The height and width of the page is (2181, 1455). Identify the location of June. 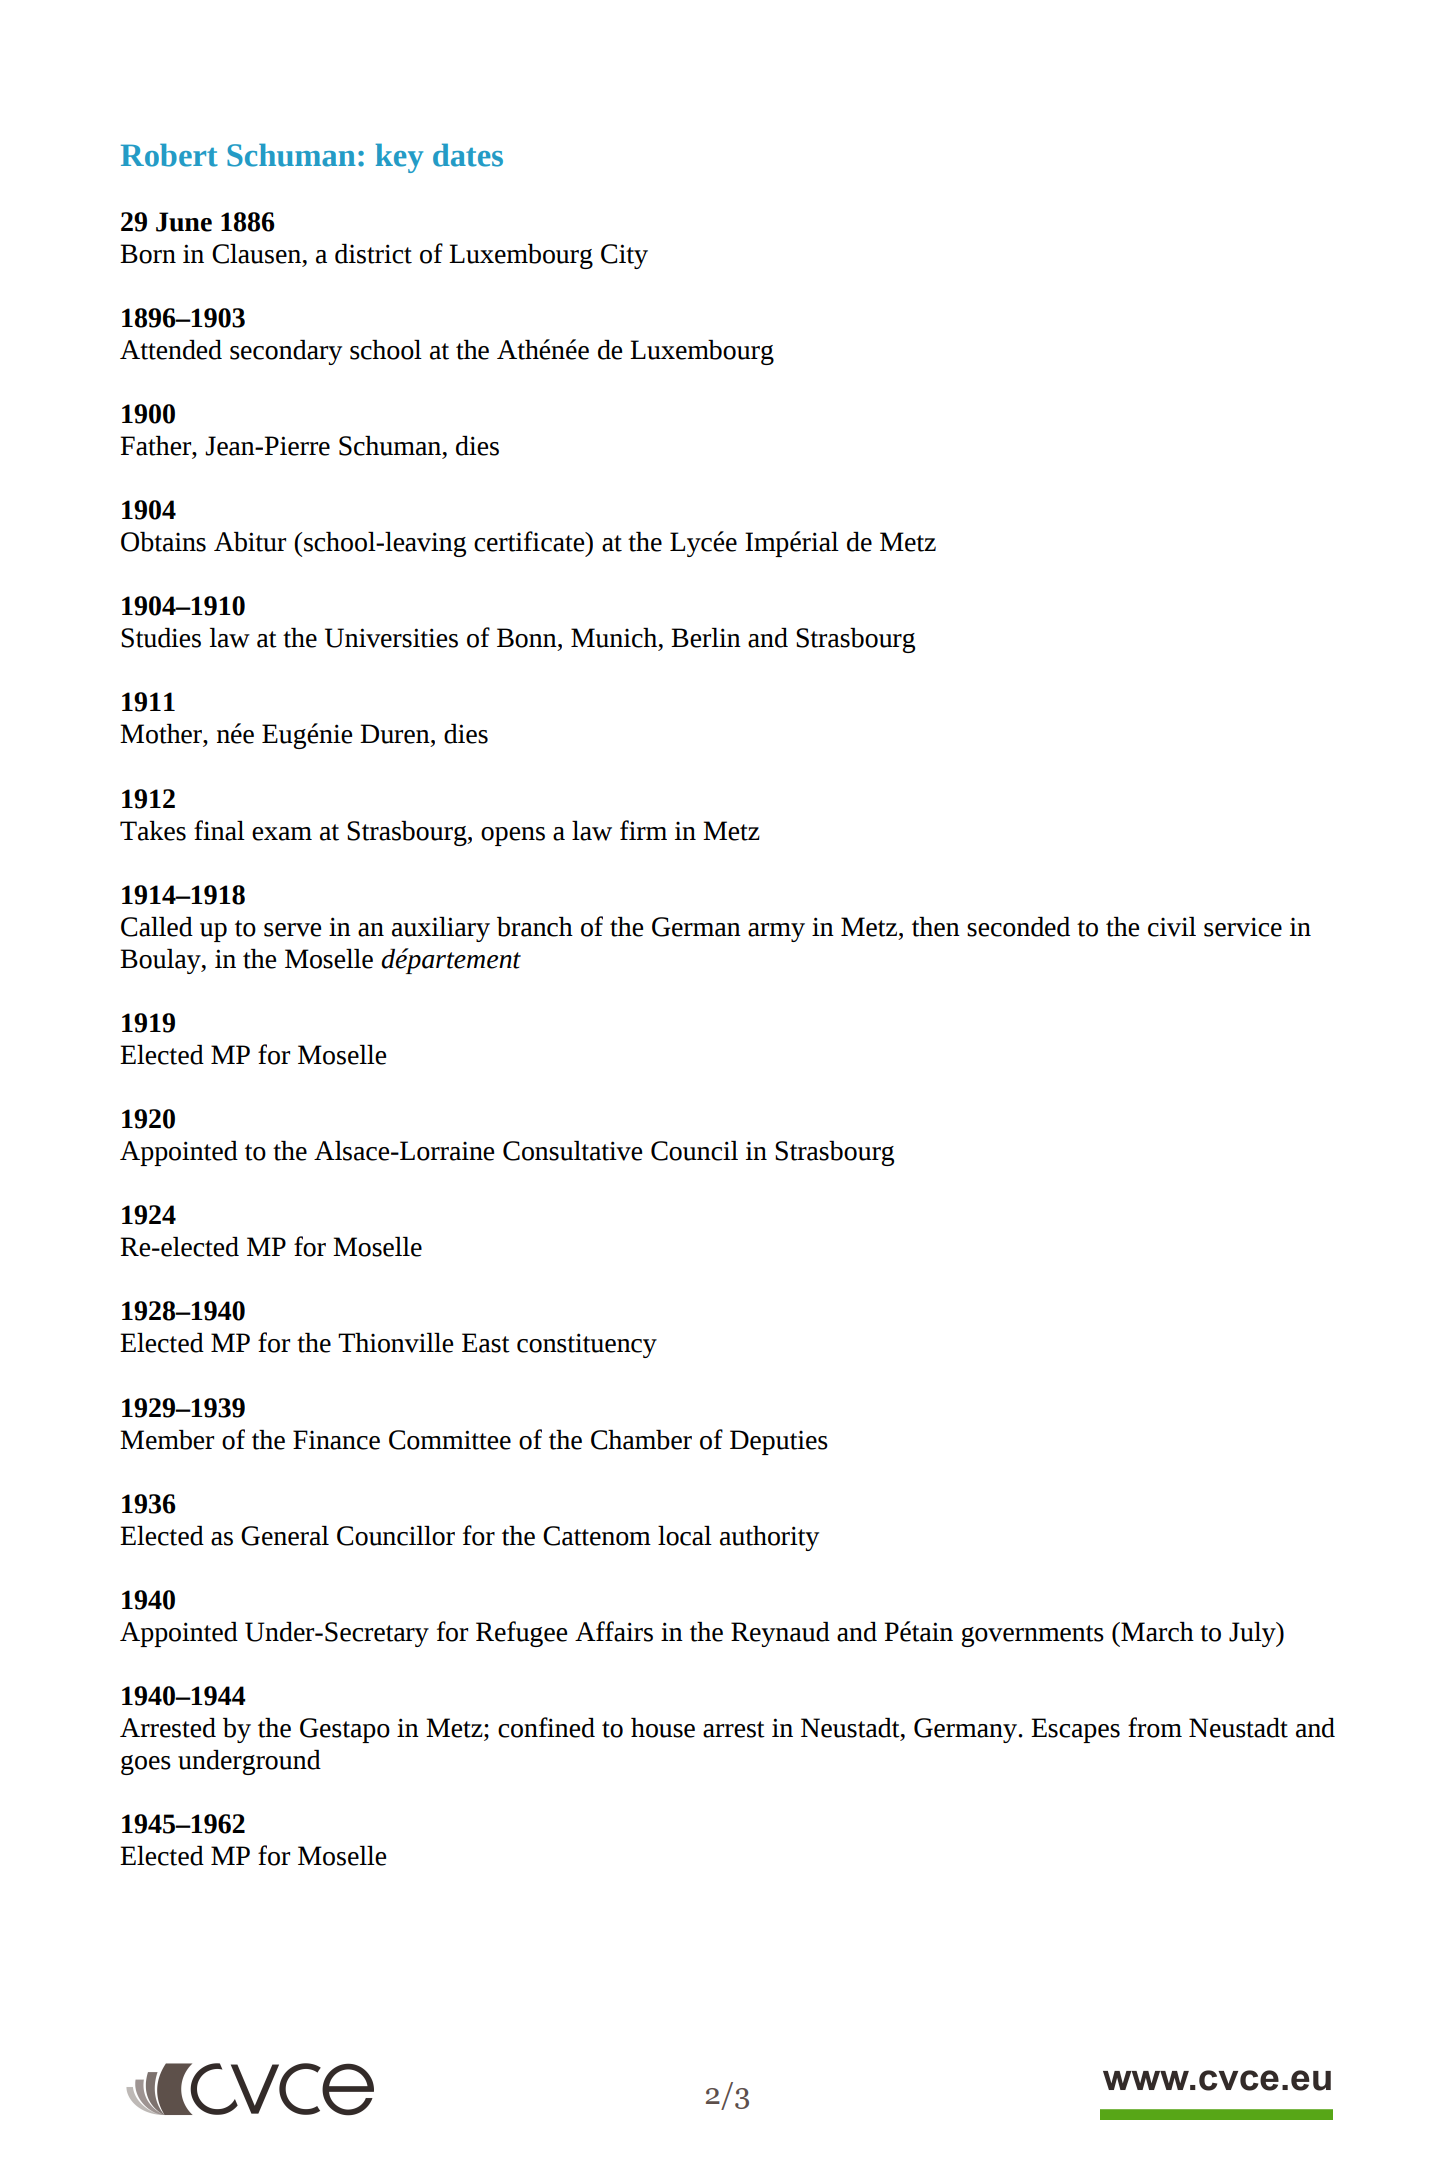
(184, 222).
